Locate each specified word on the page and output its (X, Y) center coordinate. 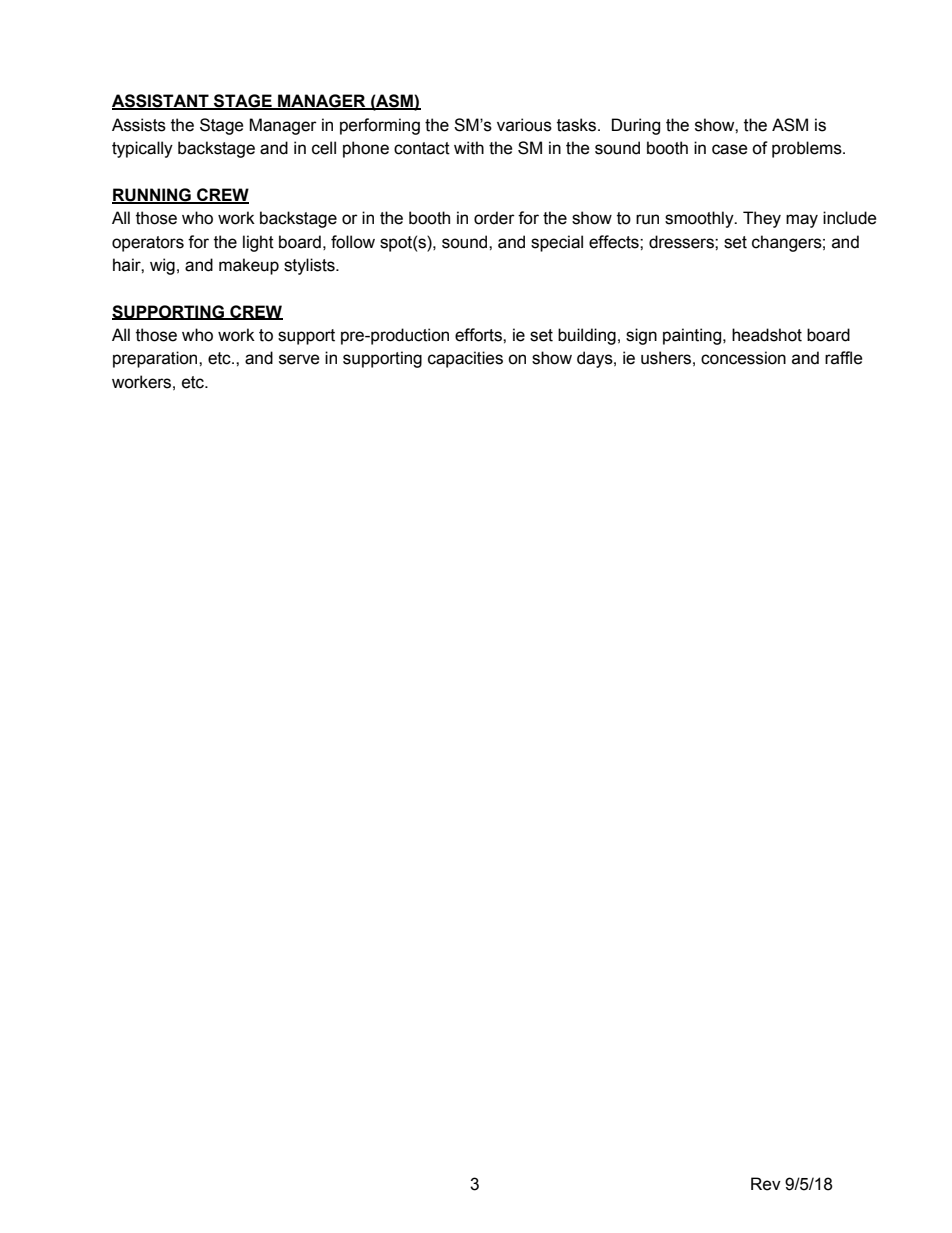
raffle (844, 358)
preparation (156, 359)
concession (743, 358)
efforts (479, 335)
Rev (766, 1184)
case (730, 149)
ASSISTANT (161, 102)
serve (299, 359)
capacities (465, 359)
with (469, 148)
